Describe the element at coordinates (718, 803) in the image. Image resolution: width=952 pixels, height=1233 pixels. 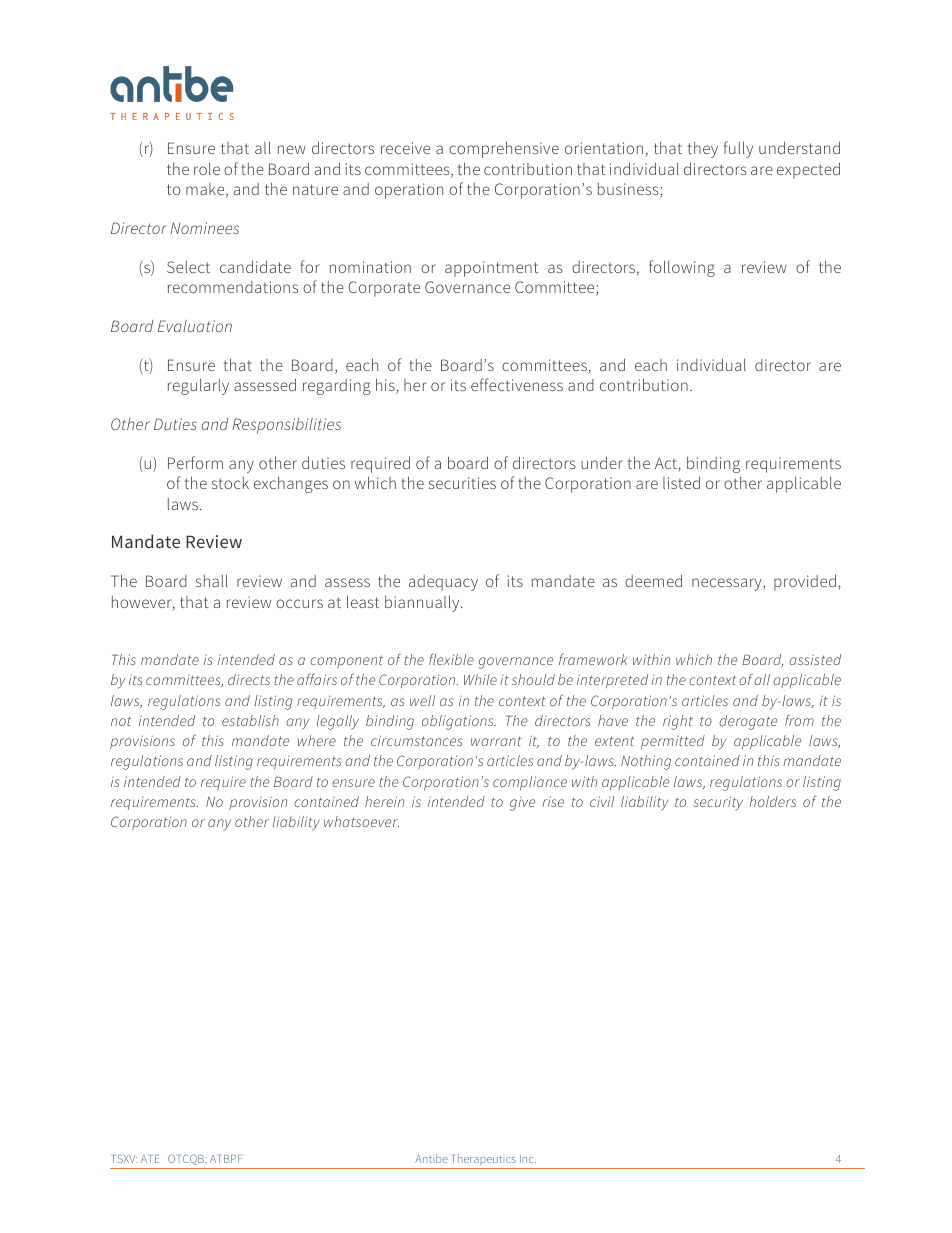
I see `security` at that location.
